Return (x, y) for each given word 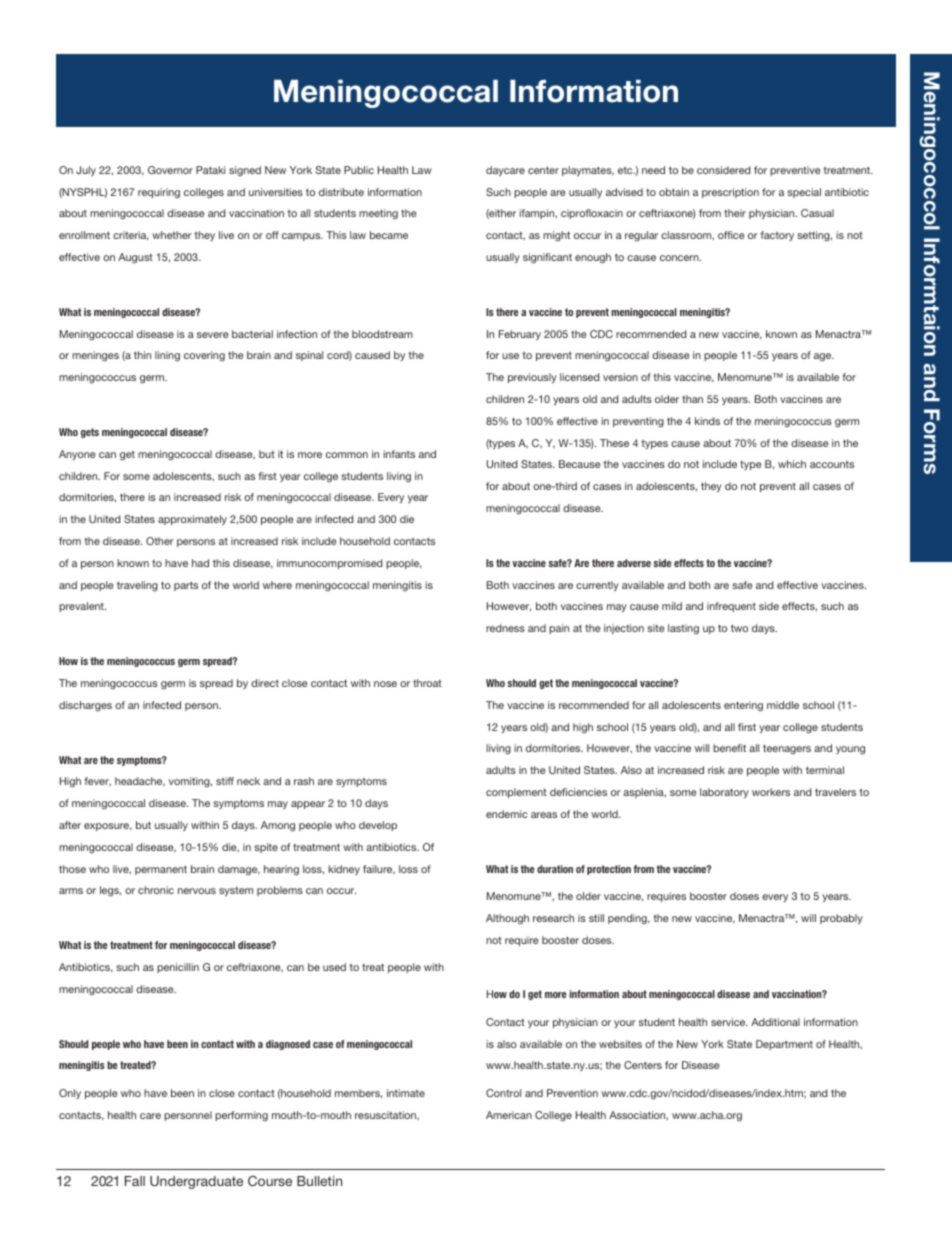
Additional (775, 1022)
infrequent (731, 607)
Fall (135, 1181)
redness (505, 628)
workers (771, 792)
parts (186, 586)
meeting (378, 214)
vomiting (190, 782)
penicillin (178, 968)
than (692, 399)
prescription (730, 193)
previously (532, 378)
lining (167, 356)
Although (507, 919)
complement (516, 793)
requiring (159, 193)
